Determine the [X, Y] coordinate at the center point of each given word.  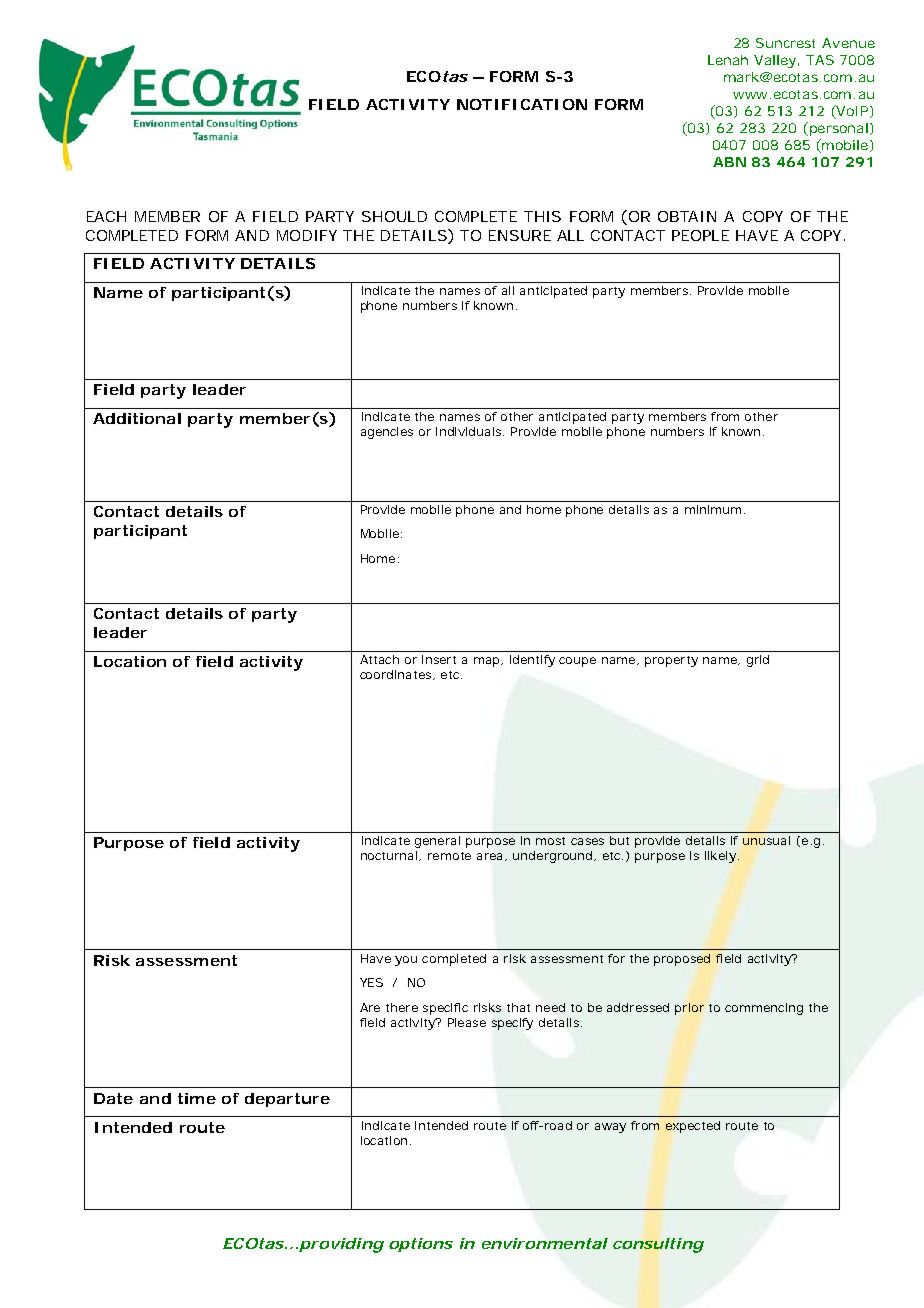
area [491, 857]
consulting [658, 1245]
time [197, 1098]
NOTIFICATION [522, 104]
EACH [106, 216]
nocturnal [390, 856]
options [421, 1245]
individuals [470, 431]
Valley [776, 61]
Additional [137, 418]
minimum [715, 509]
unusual [766, 840]
